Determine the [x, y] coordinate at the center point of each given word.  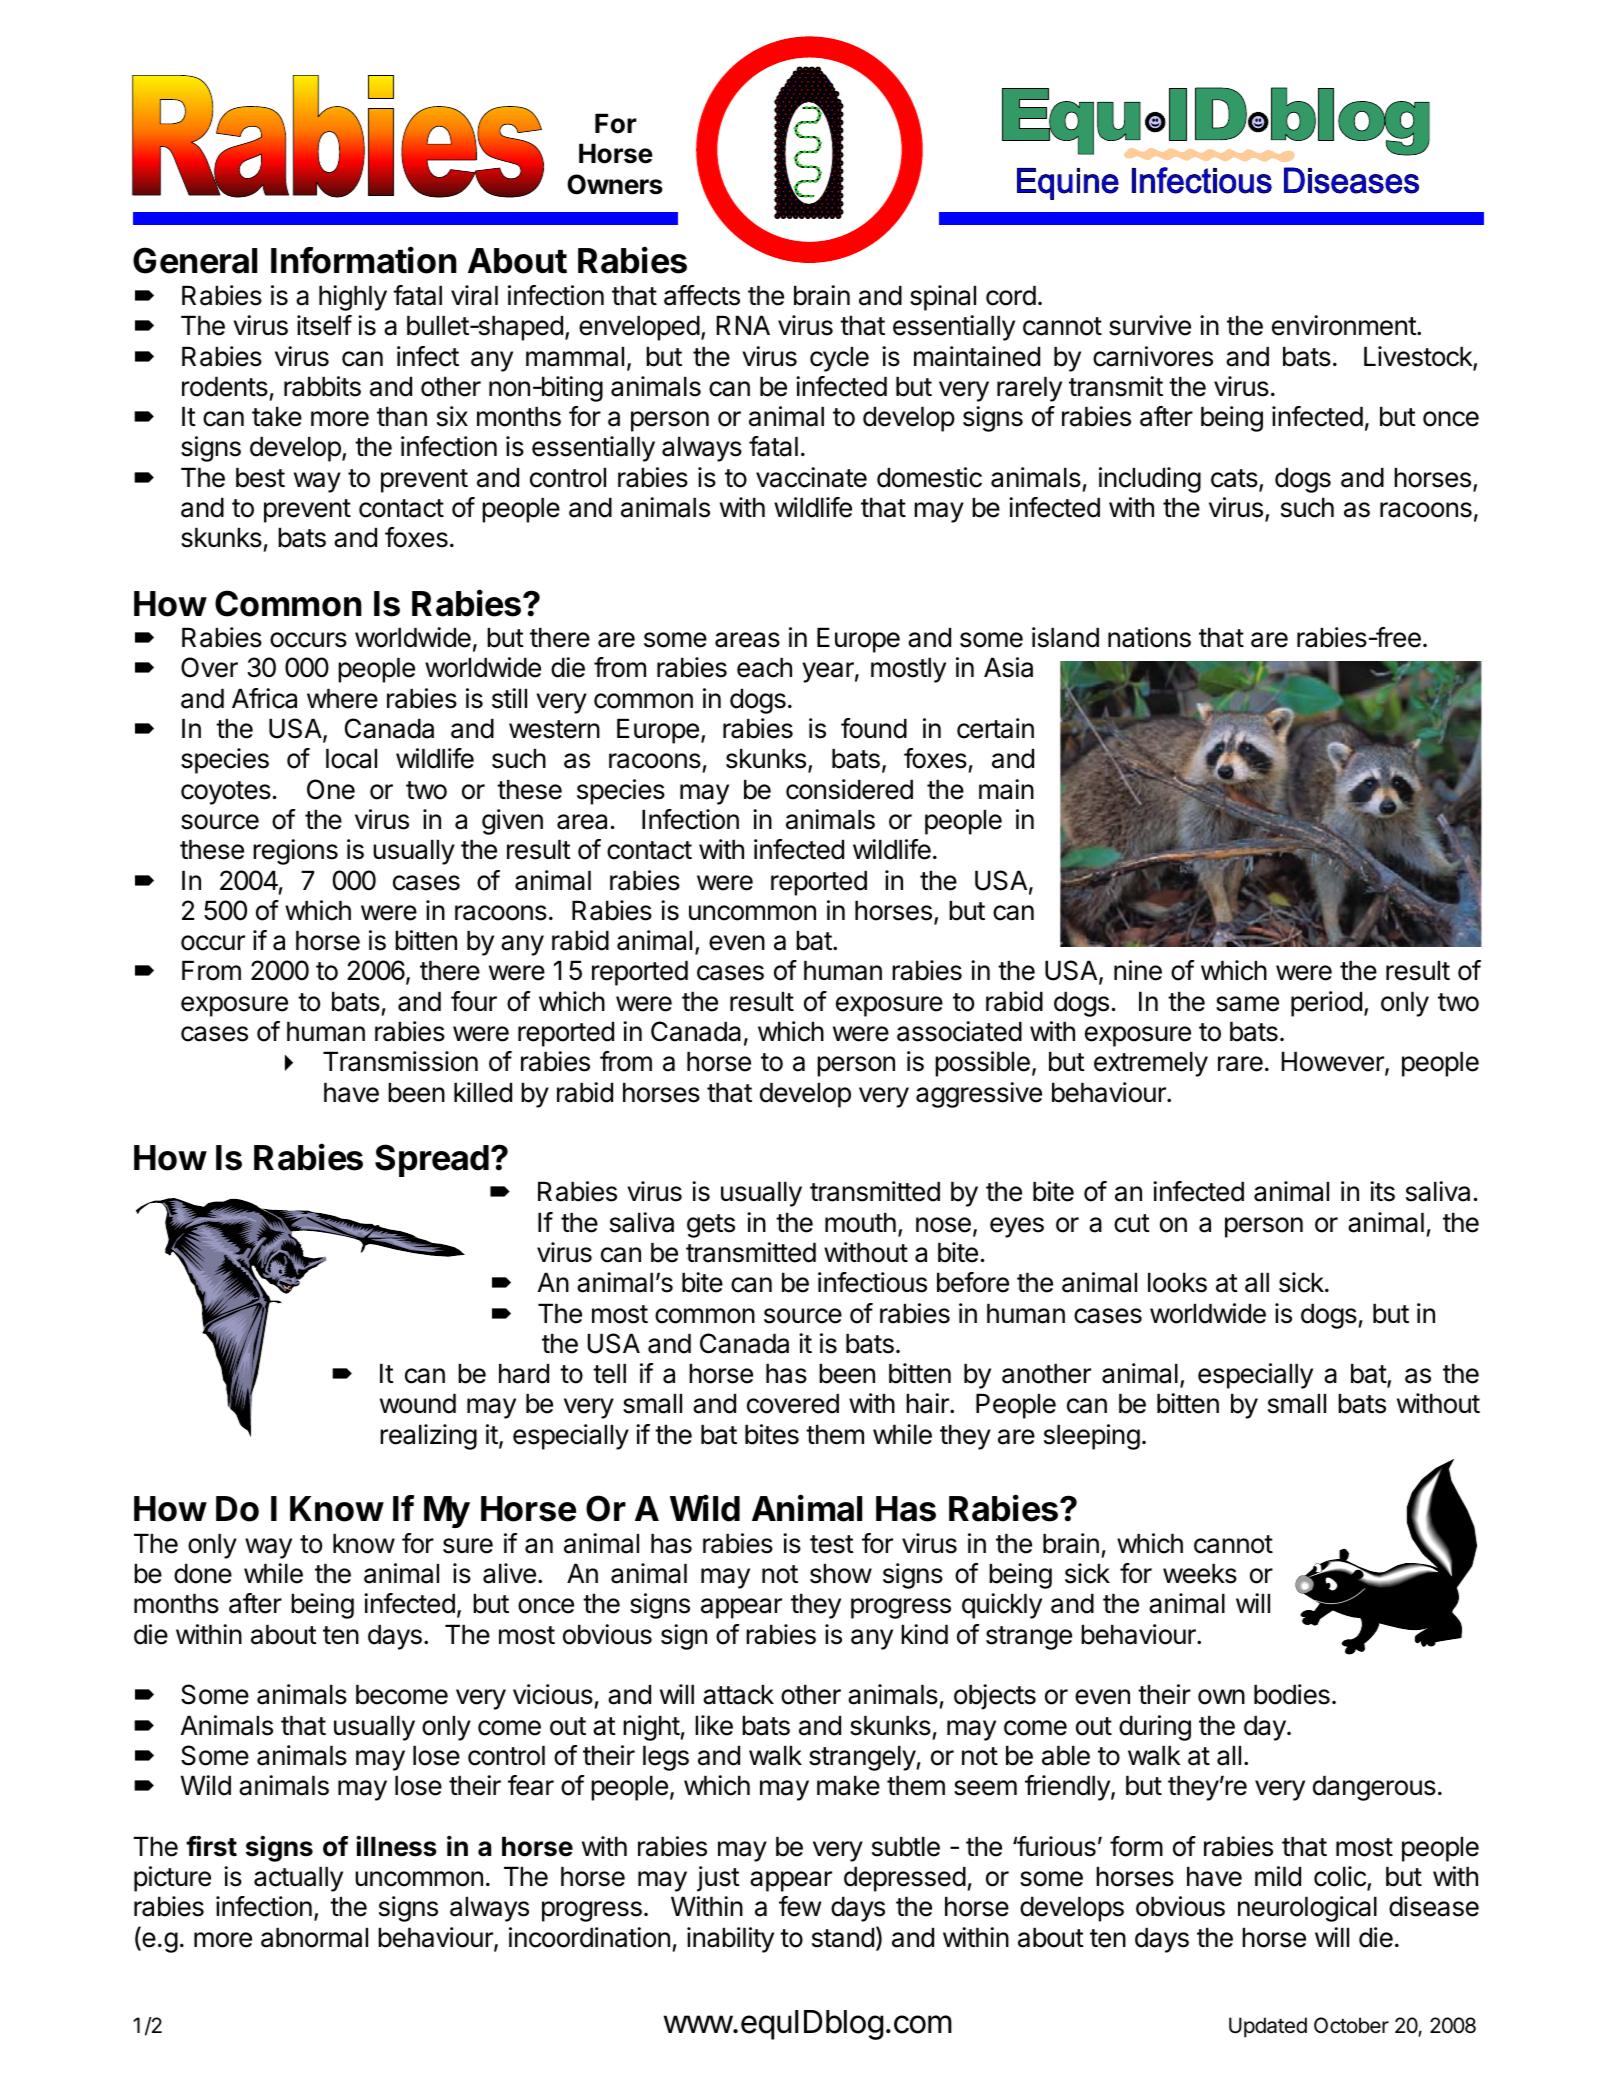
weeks [1200, 1573]
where [342, 698]
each [764, 667]
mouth [860, 1222]
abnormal [314, 1937]
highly [353, 298]
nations [1149, 637]
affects [702, 295]
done [203, 1573]
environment [1345, 325]
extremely [1151, 1064]
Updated [1268, 2027]
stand [843, 1937]
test [832, 1544]
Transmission [400, 1061]
